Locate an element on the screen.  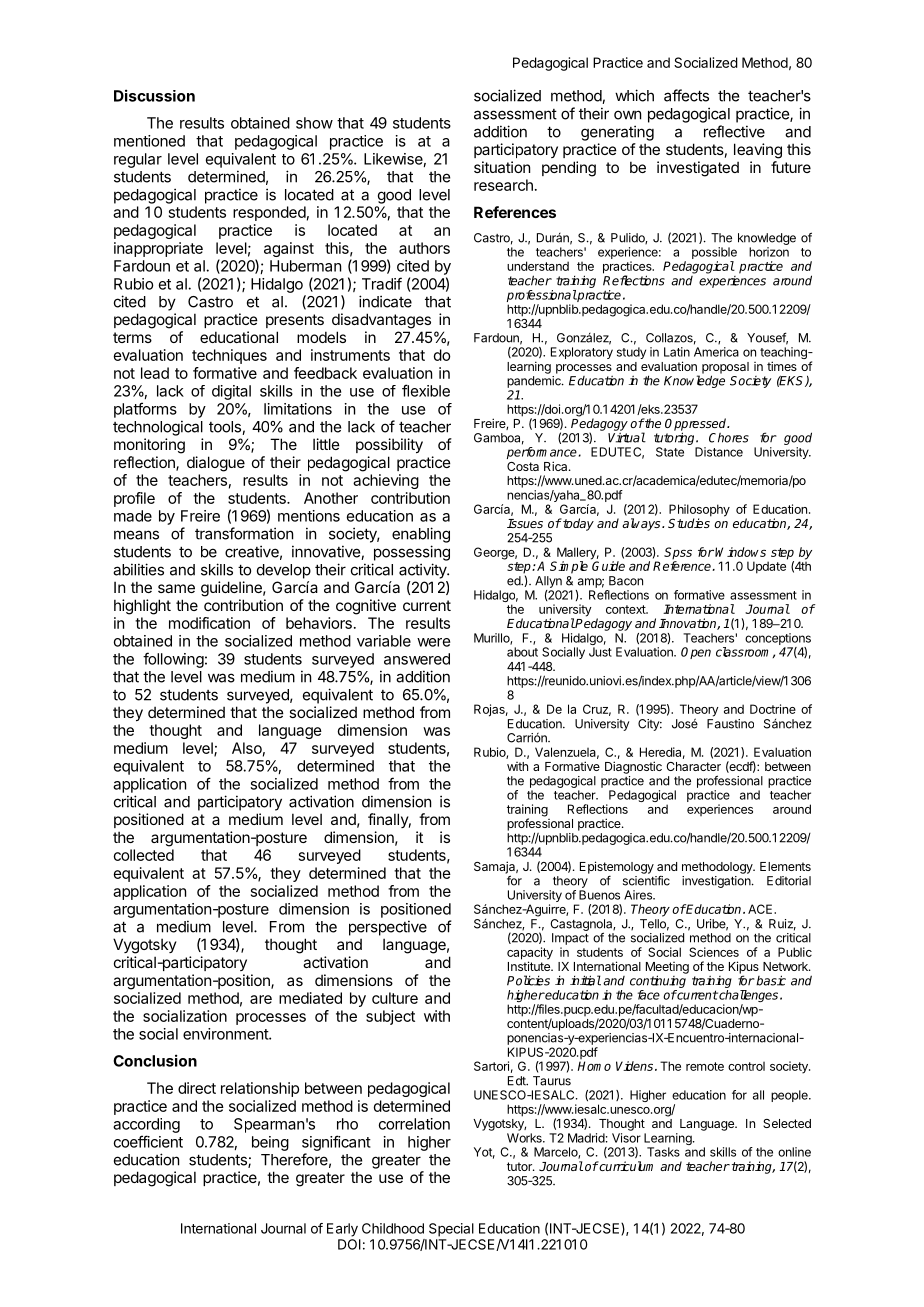
mentioned is located at coordinates (149, 141).
